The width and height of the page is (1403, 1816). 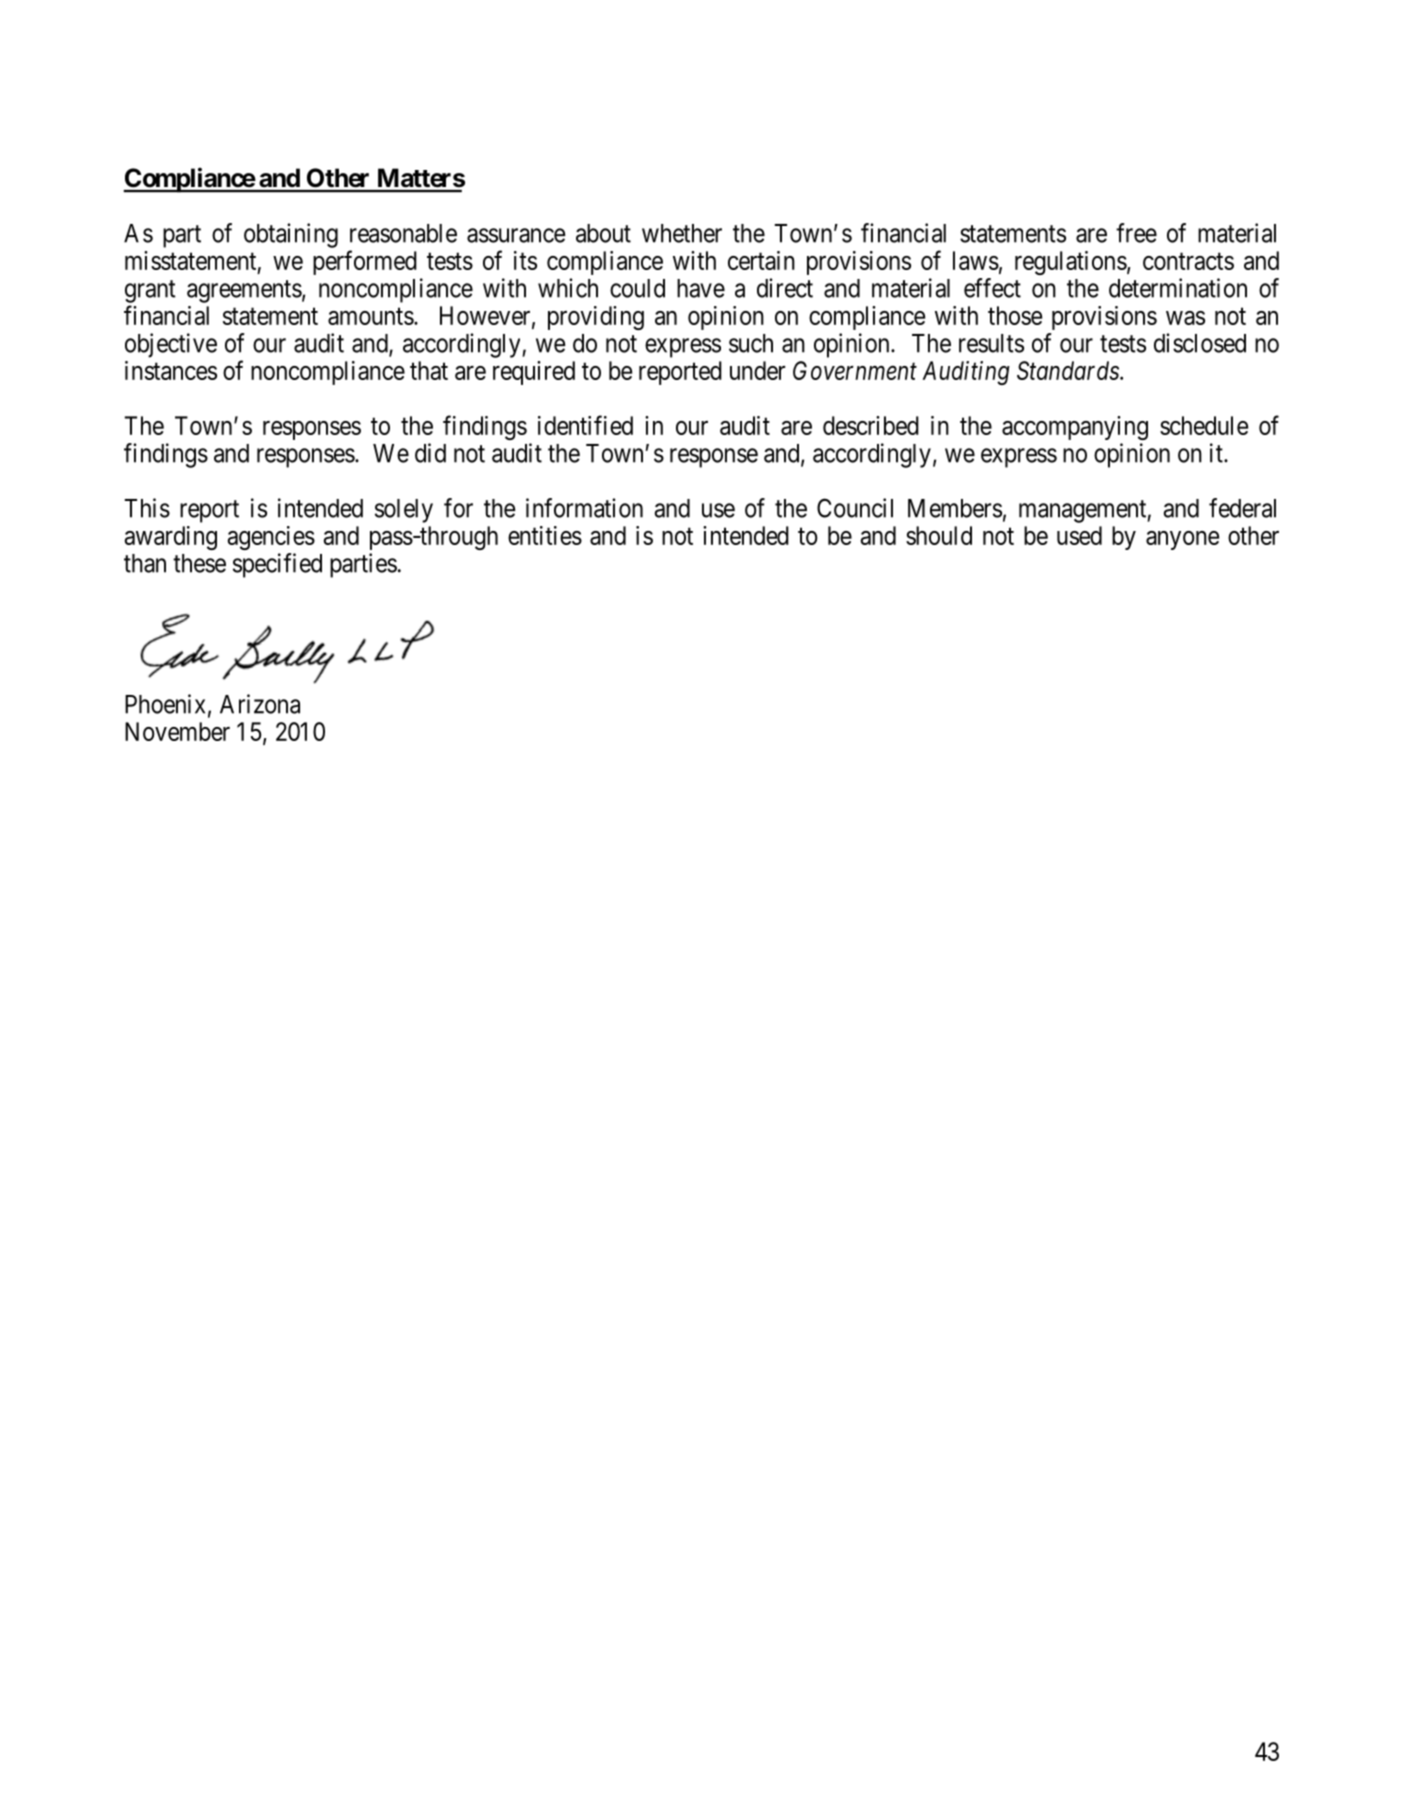 What do you see at coordinates (277, 565) in the page?
I see `specified` at bounding box center [277, 565].
